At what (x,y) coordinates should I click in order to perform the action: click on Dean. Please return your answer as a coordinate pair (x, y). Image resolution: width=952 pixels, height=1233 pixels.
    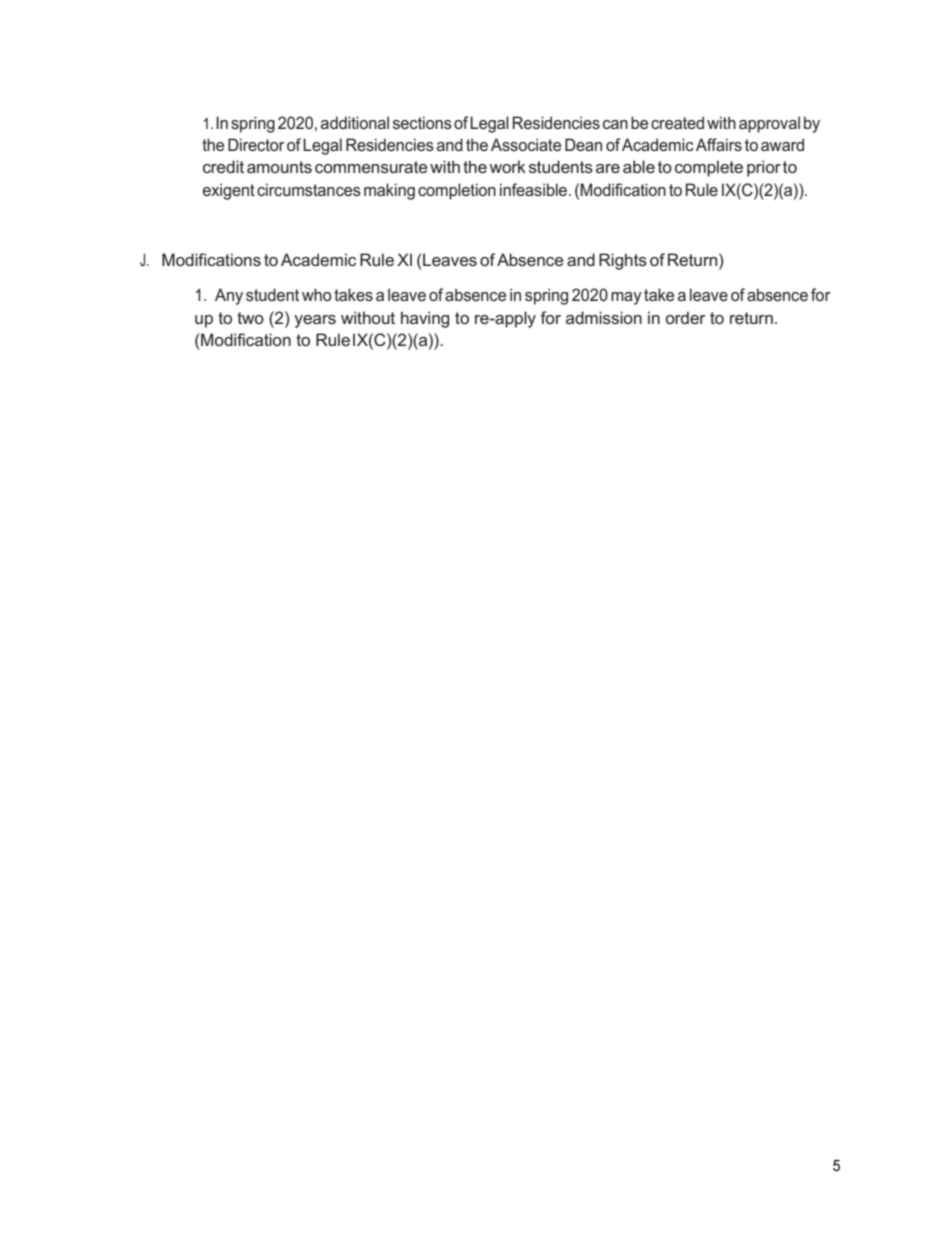
    Looking at the image, I should click on (583, 144).
